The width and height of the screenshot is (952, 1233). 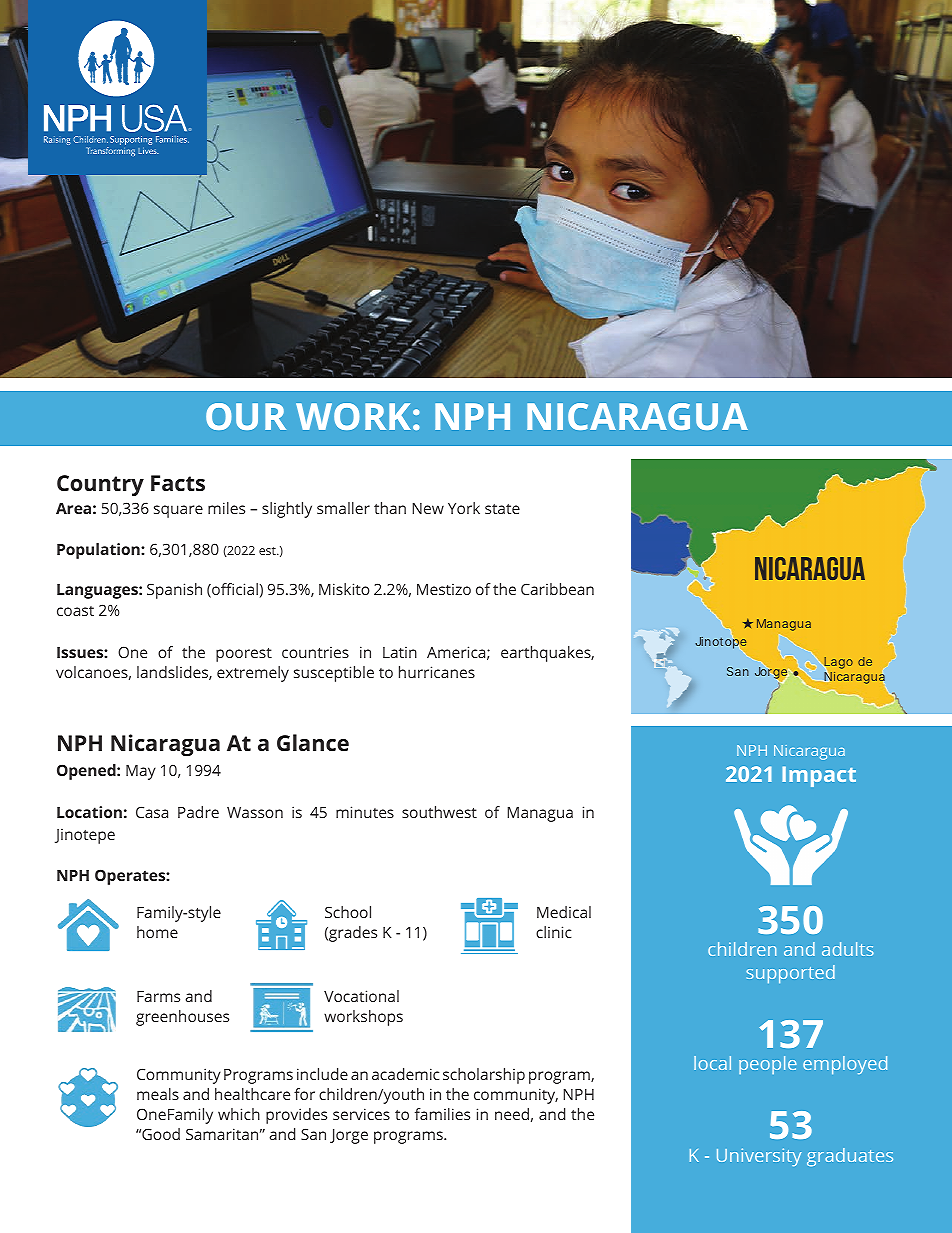 What do you see at coordinates (502, 509) in the screenshot?
I see `state` at bounding box center [502, 509].
